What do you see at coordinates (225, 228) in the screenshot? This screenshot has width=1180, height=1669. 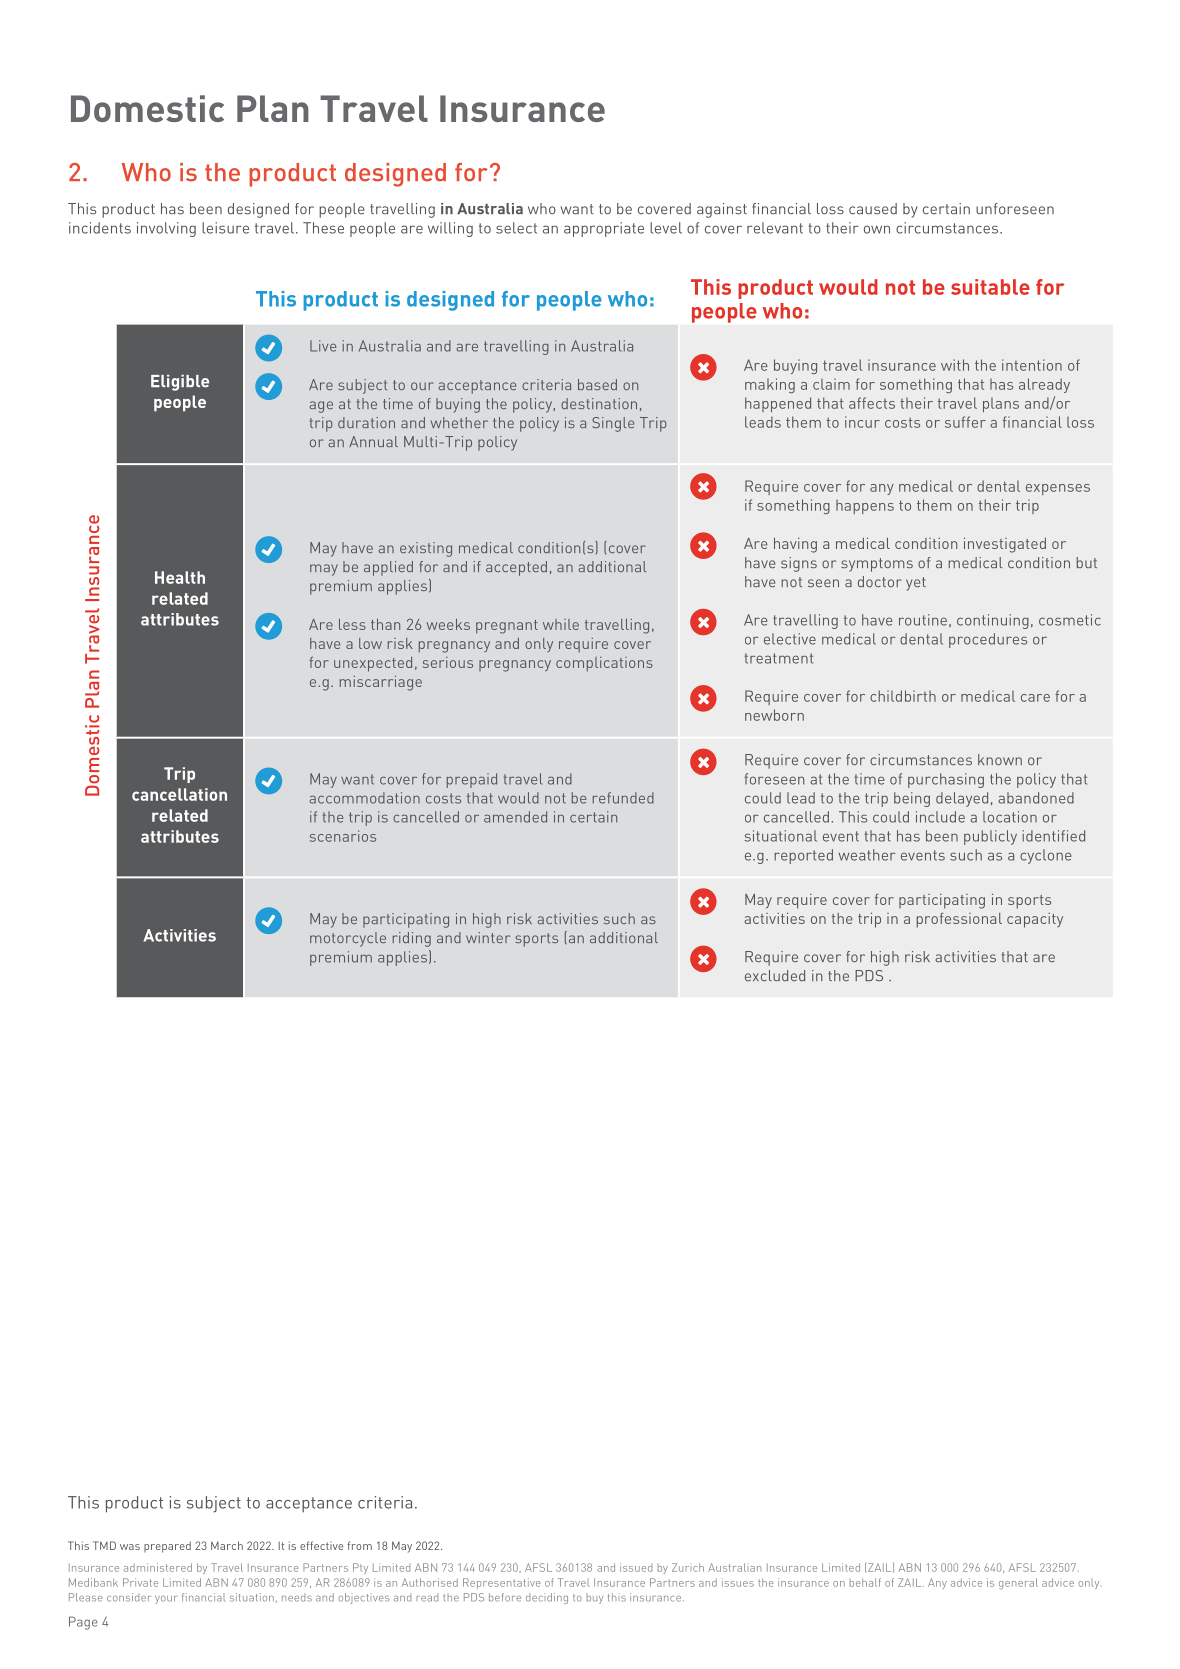 I see `leisure` at bounding box center [225, 228].
